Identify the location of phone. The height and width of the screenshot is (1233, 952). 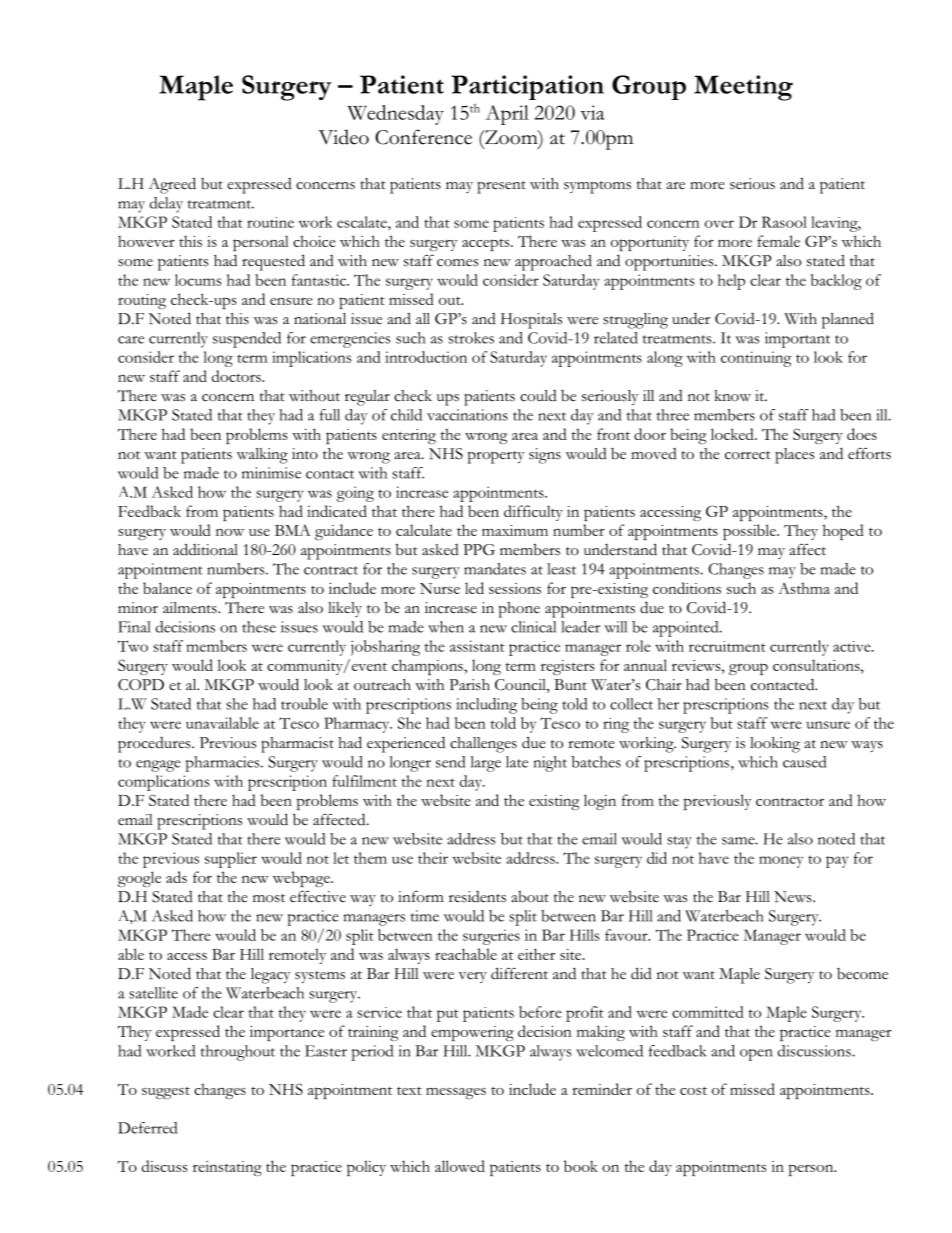
(519, 610).
